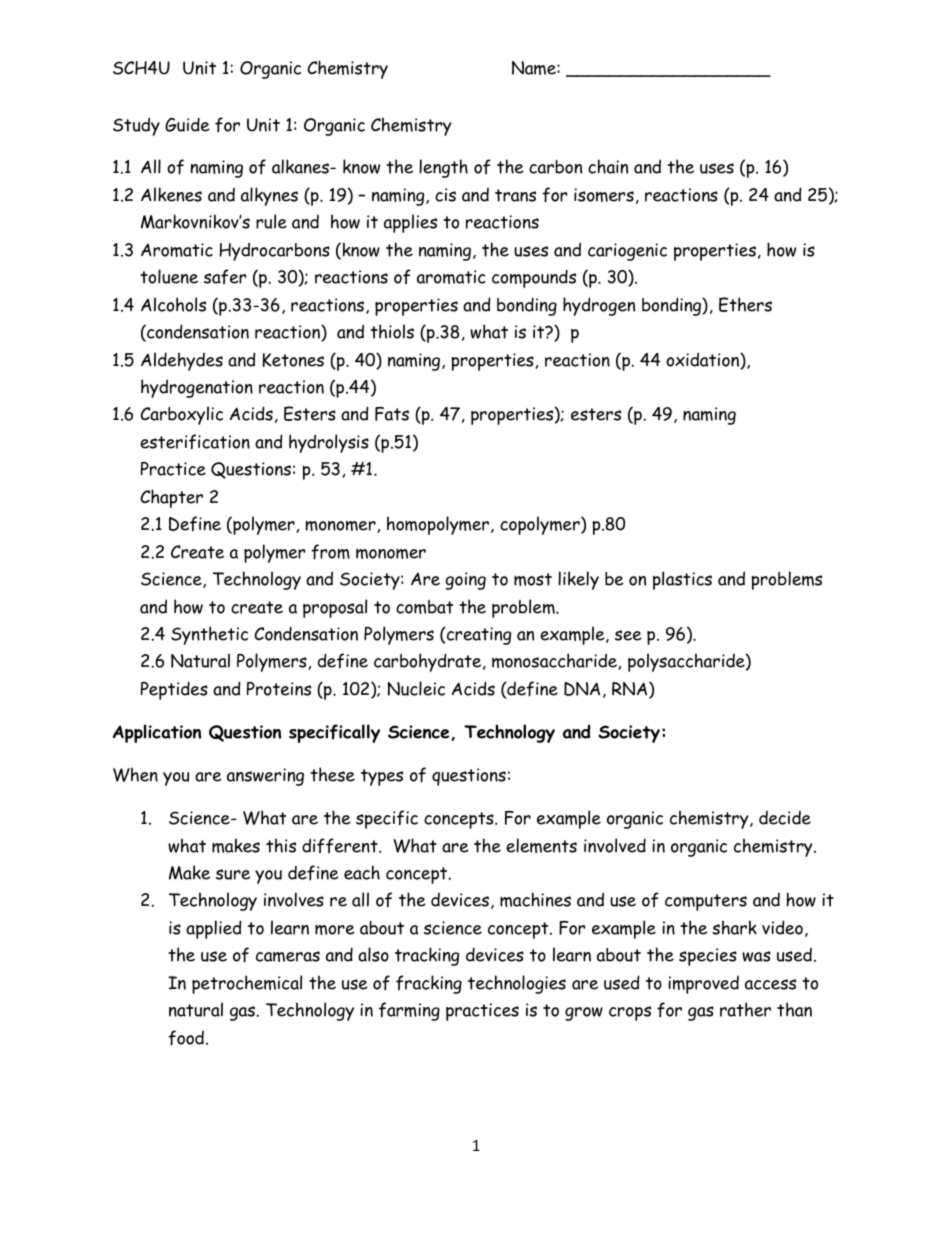 The height and width of the page is (1233, 952). I want to click on Name, so click(535, 68).
